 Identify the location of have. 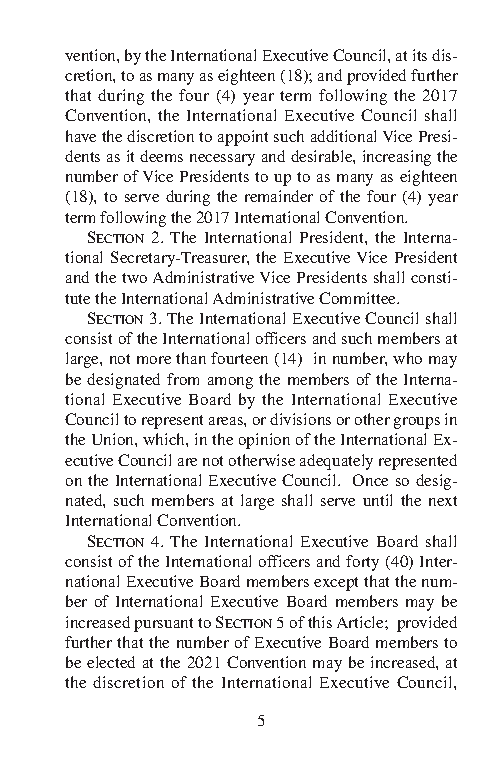
(81, 136).
